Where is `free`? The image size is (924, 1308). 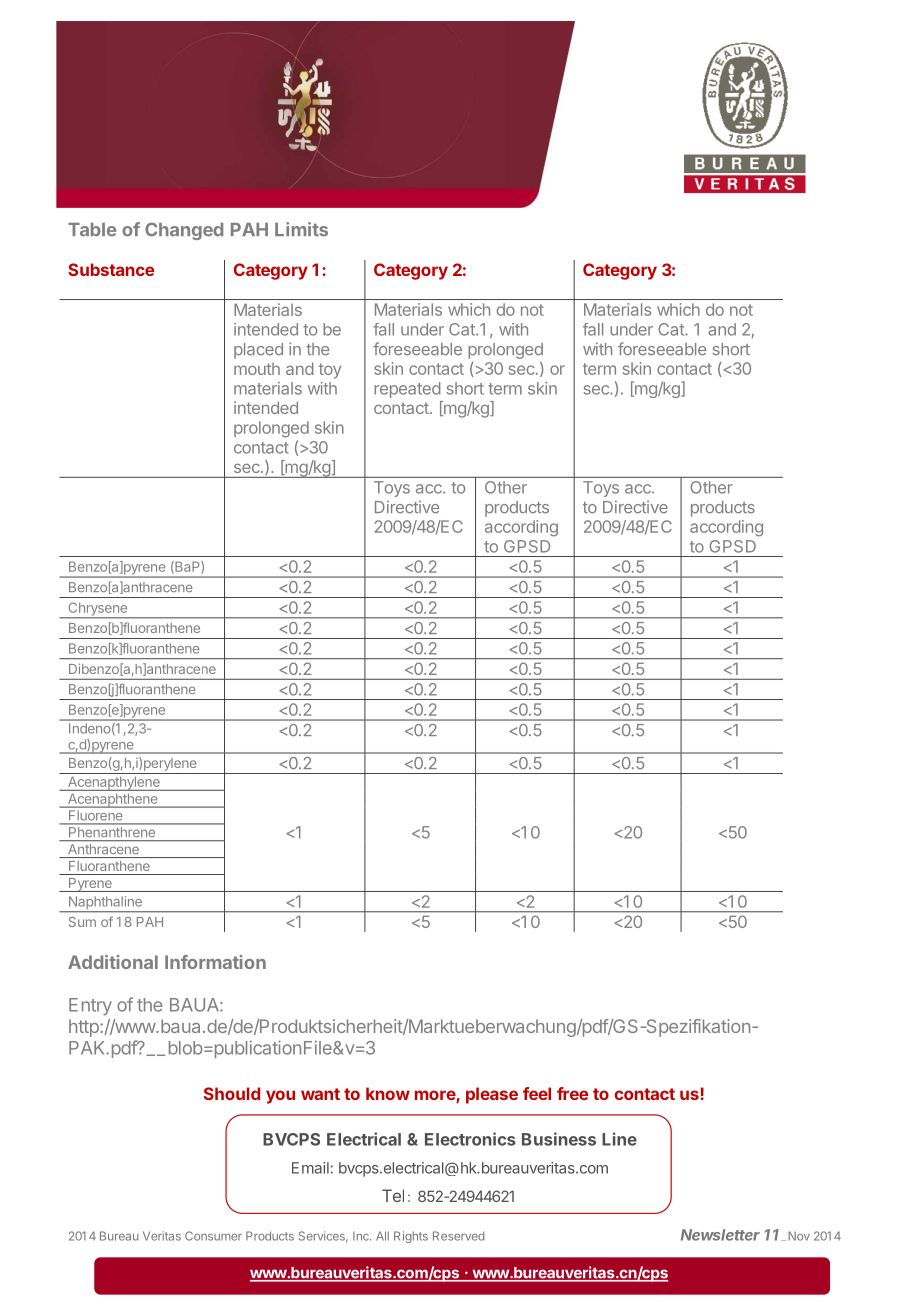 free is located at coordinates (573, 1093).
